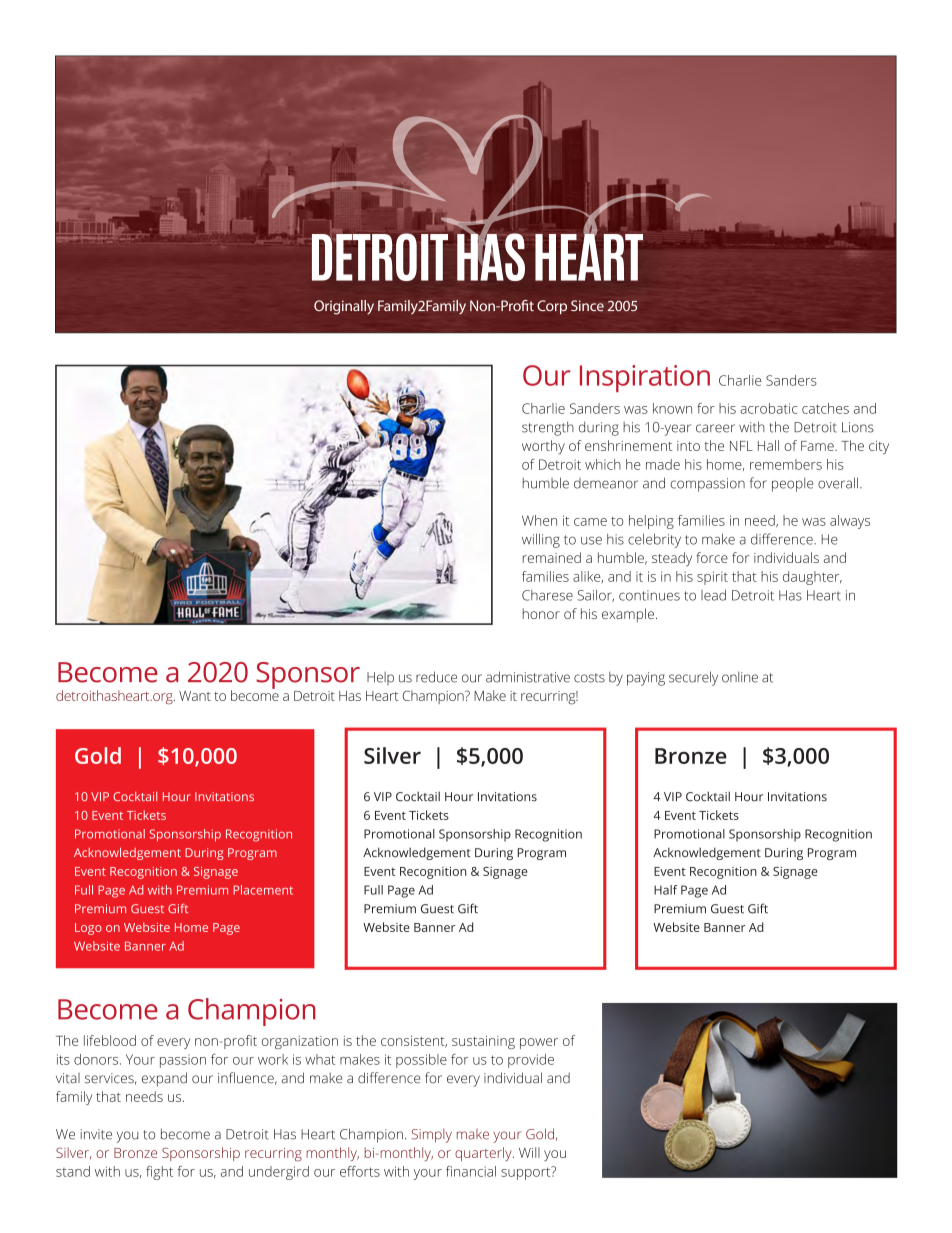 The image size is (952, 1233). I want to click on acrobatic, so click(769, 408).
